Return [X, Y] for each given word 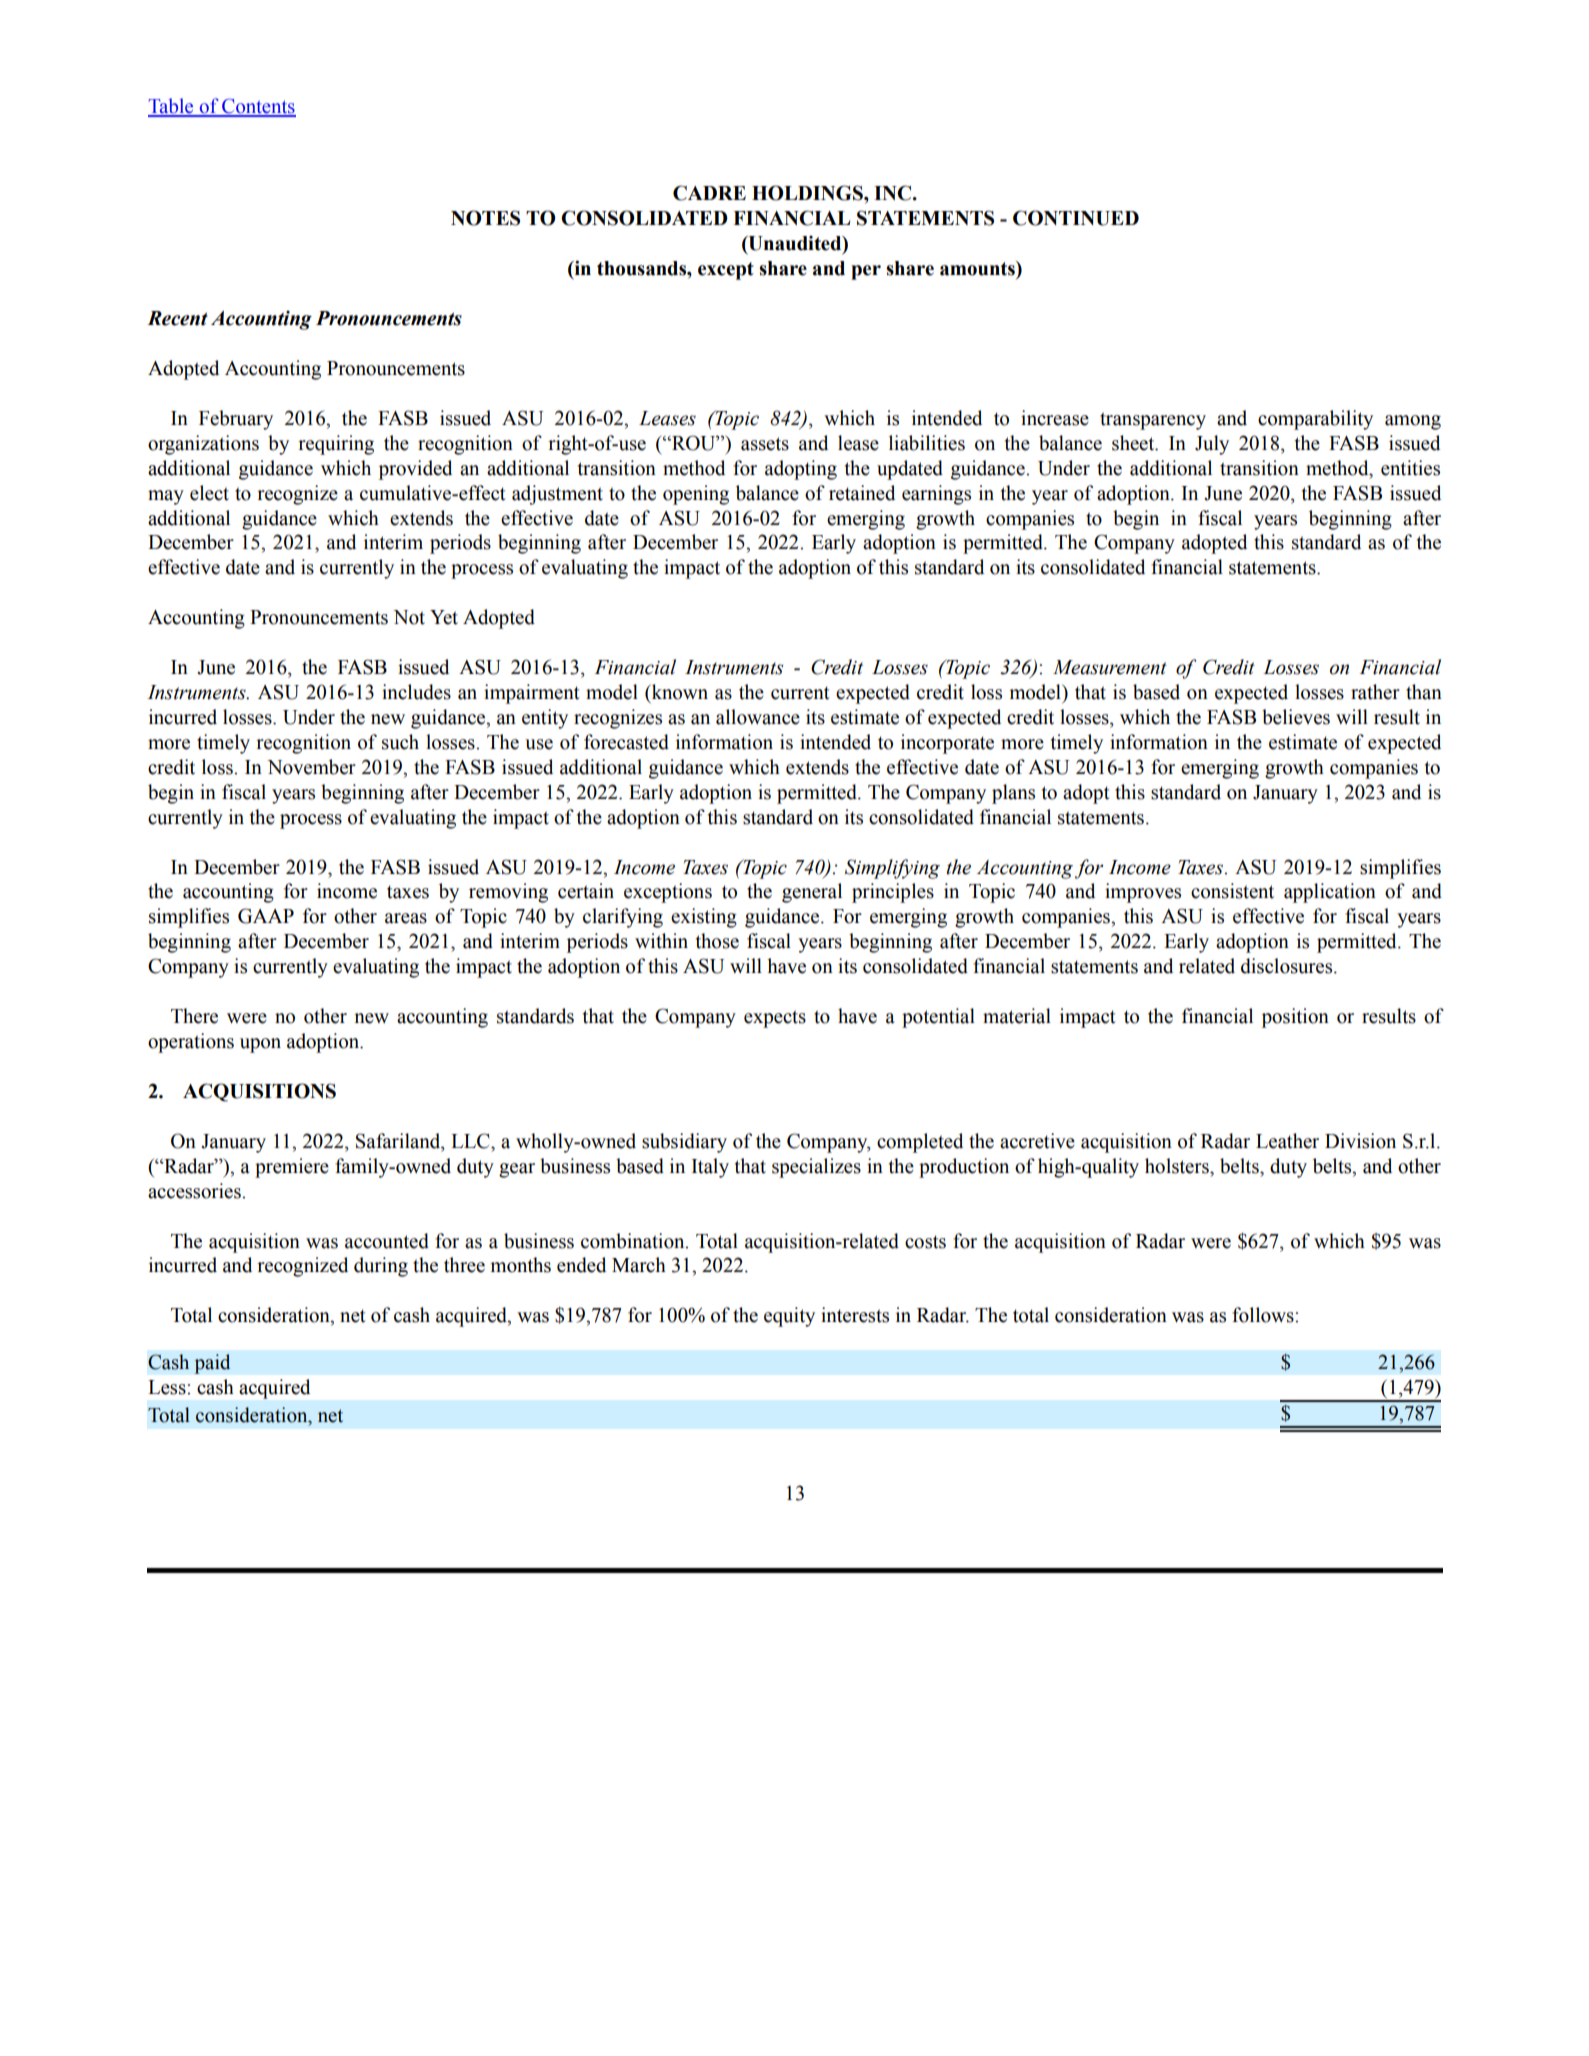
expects [775, 1019]
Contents [258, 107]
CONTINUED [1076, 218]
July [1212, 445]
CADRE [709, 193]
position [1295, 1018]
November [311, 767]
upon [260, 1045]
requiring [336, 445]
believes [1296, 717]
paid [212, 1364]
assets [765, 444]
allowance [758, 717]
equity [789, 1317]
